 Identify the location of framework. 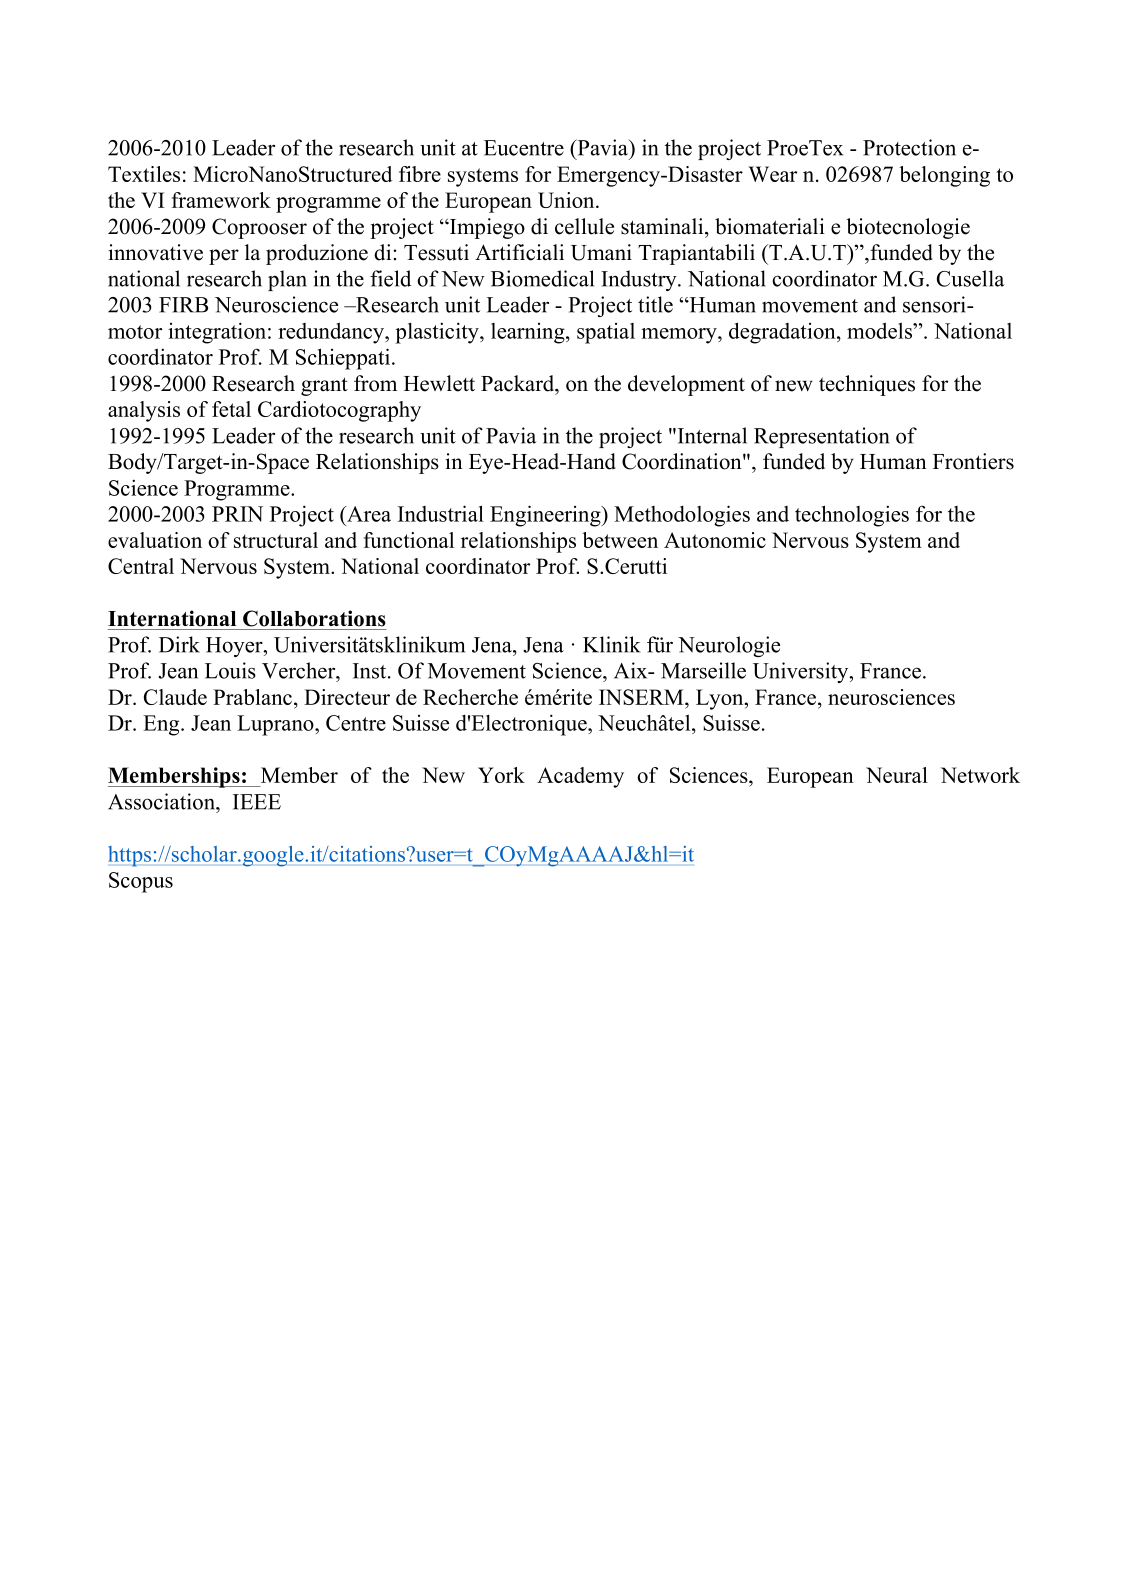
(221, 200).
